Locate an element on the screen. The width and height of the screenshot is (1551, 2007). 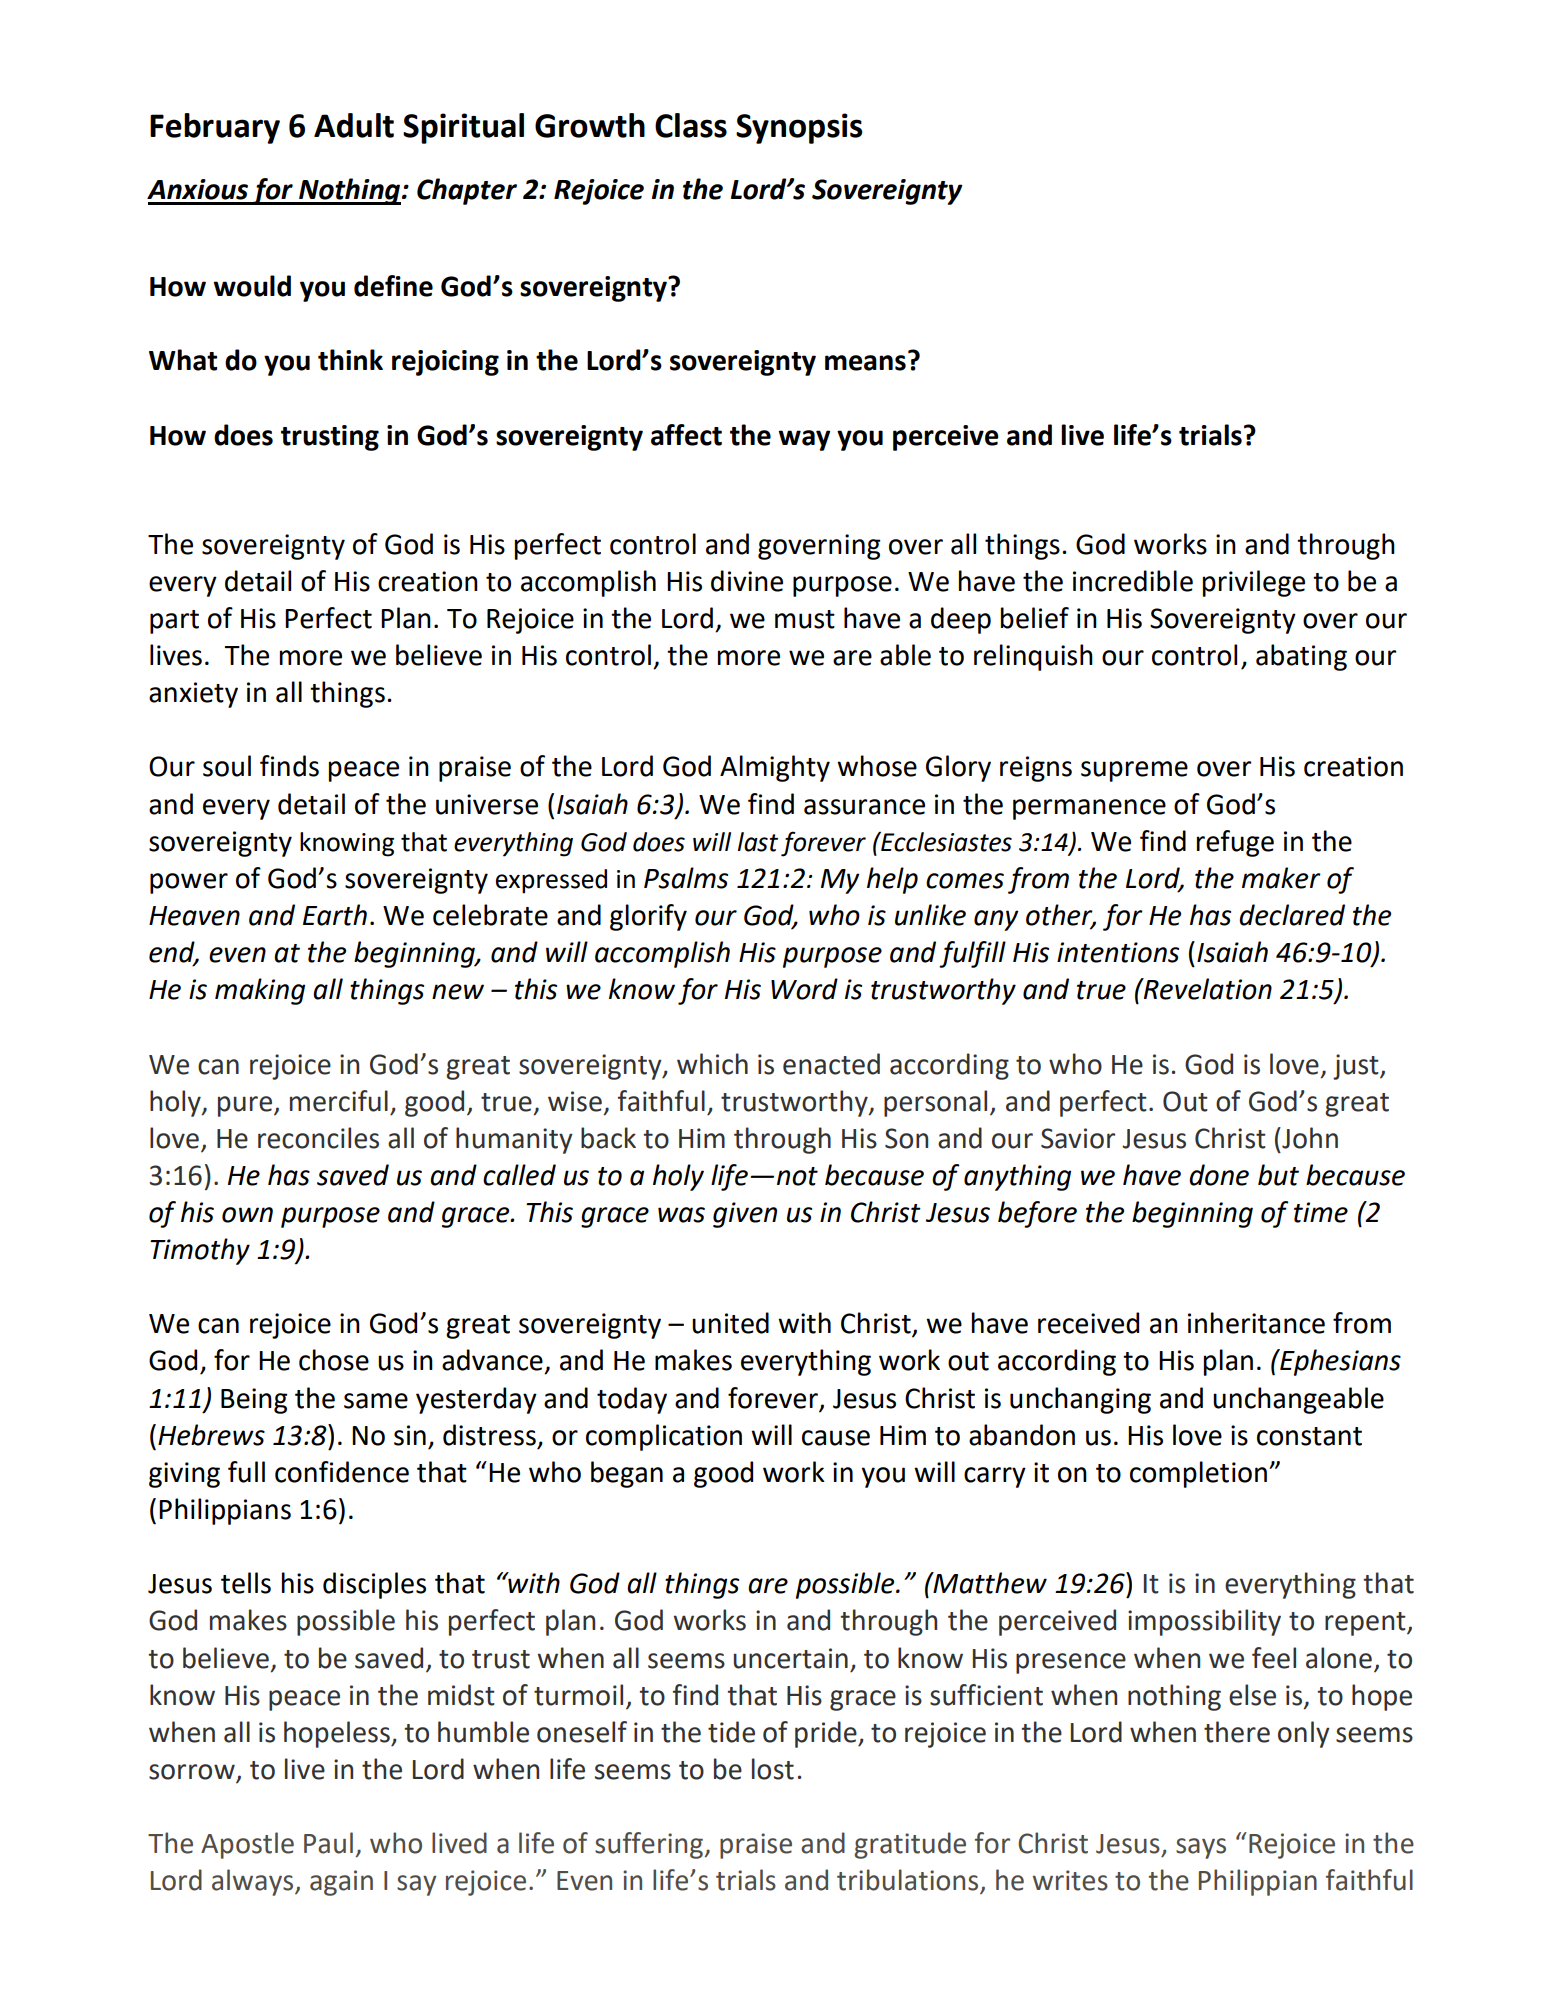
Adult is located at coordinates (354, 125).
